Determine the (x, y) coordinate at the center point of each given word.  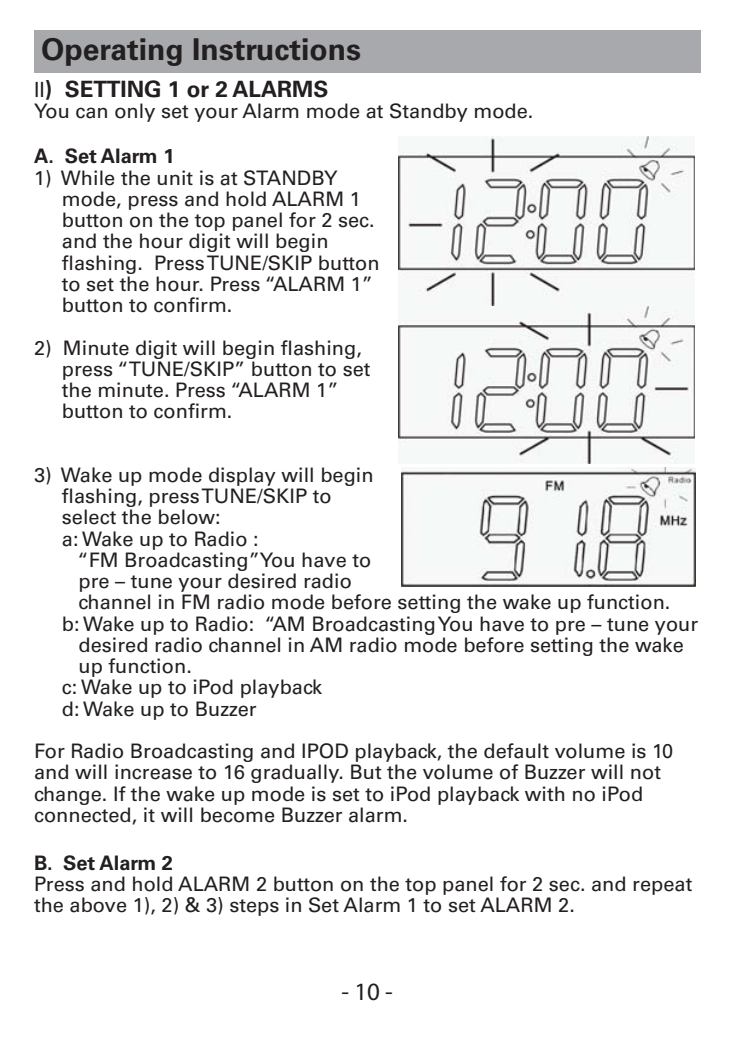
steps (254, 907)
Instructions (277, 49)
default (516, 751)
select (89, 517)
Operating (112, 52)
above (98, 905)
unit (175, 177)
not (646, 773)
